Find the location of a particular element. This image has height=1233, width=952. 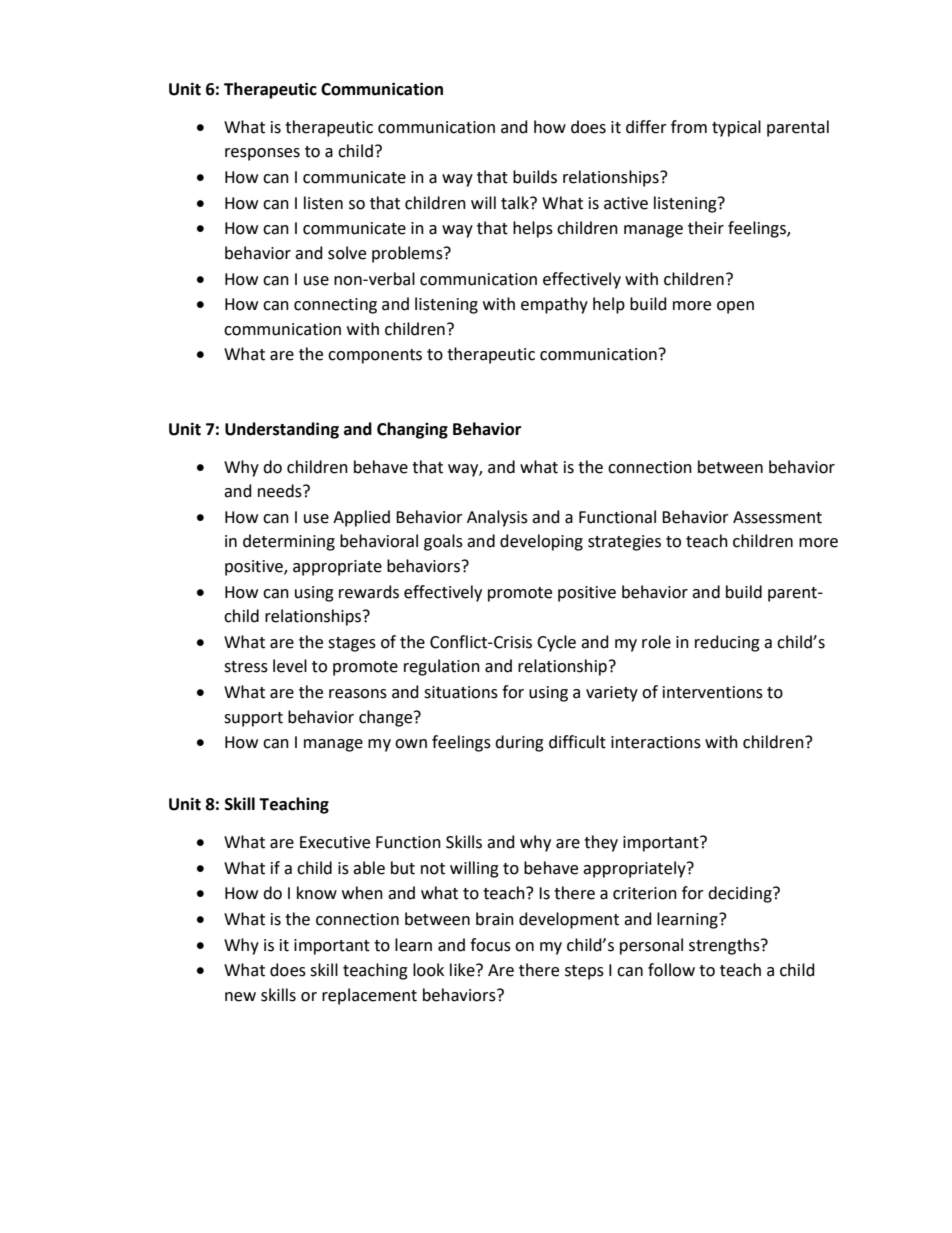

responses is located at coordinates (262, 154).
